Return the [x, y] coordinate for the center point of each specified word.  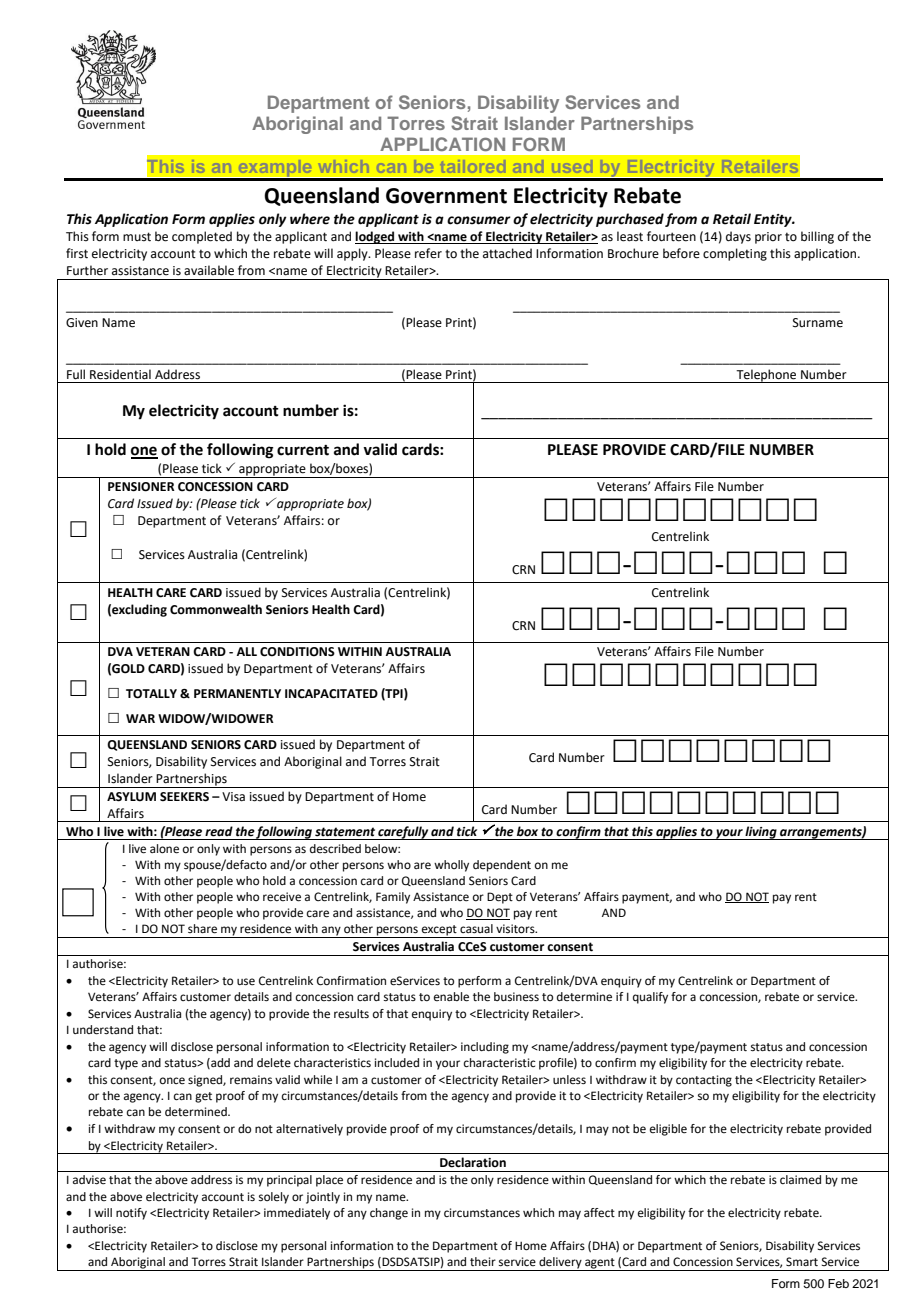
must [137, 237]
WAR [140, 718]
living [761, 833]
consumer [479, 220]
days [738, 237]
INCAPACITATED [331, 694]
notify [131, 1214]
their [483, 1261]
